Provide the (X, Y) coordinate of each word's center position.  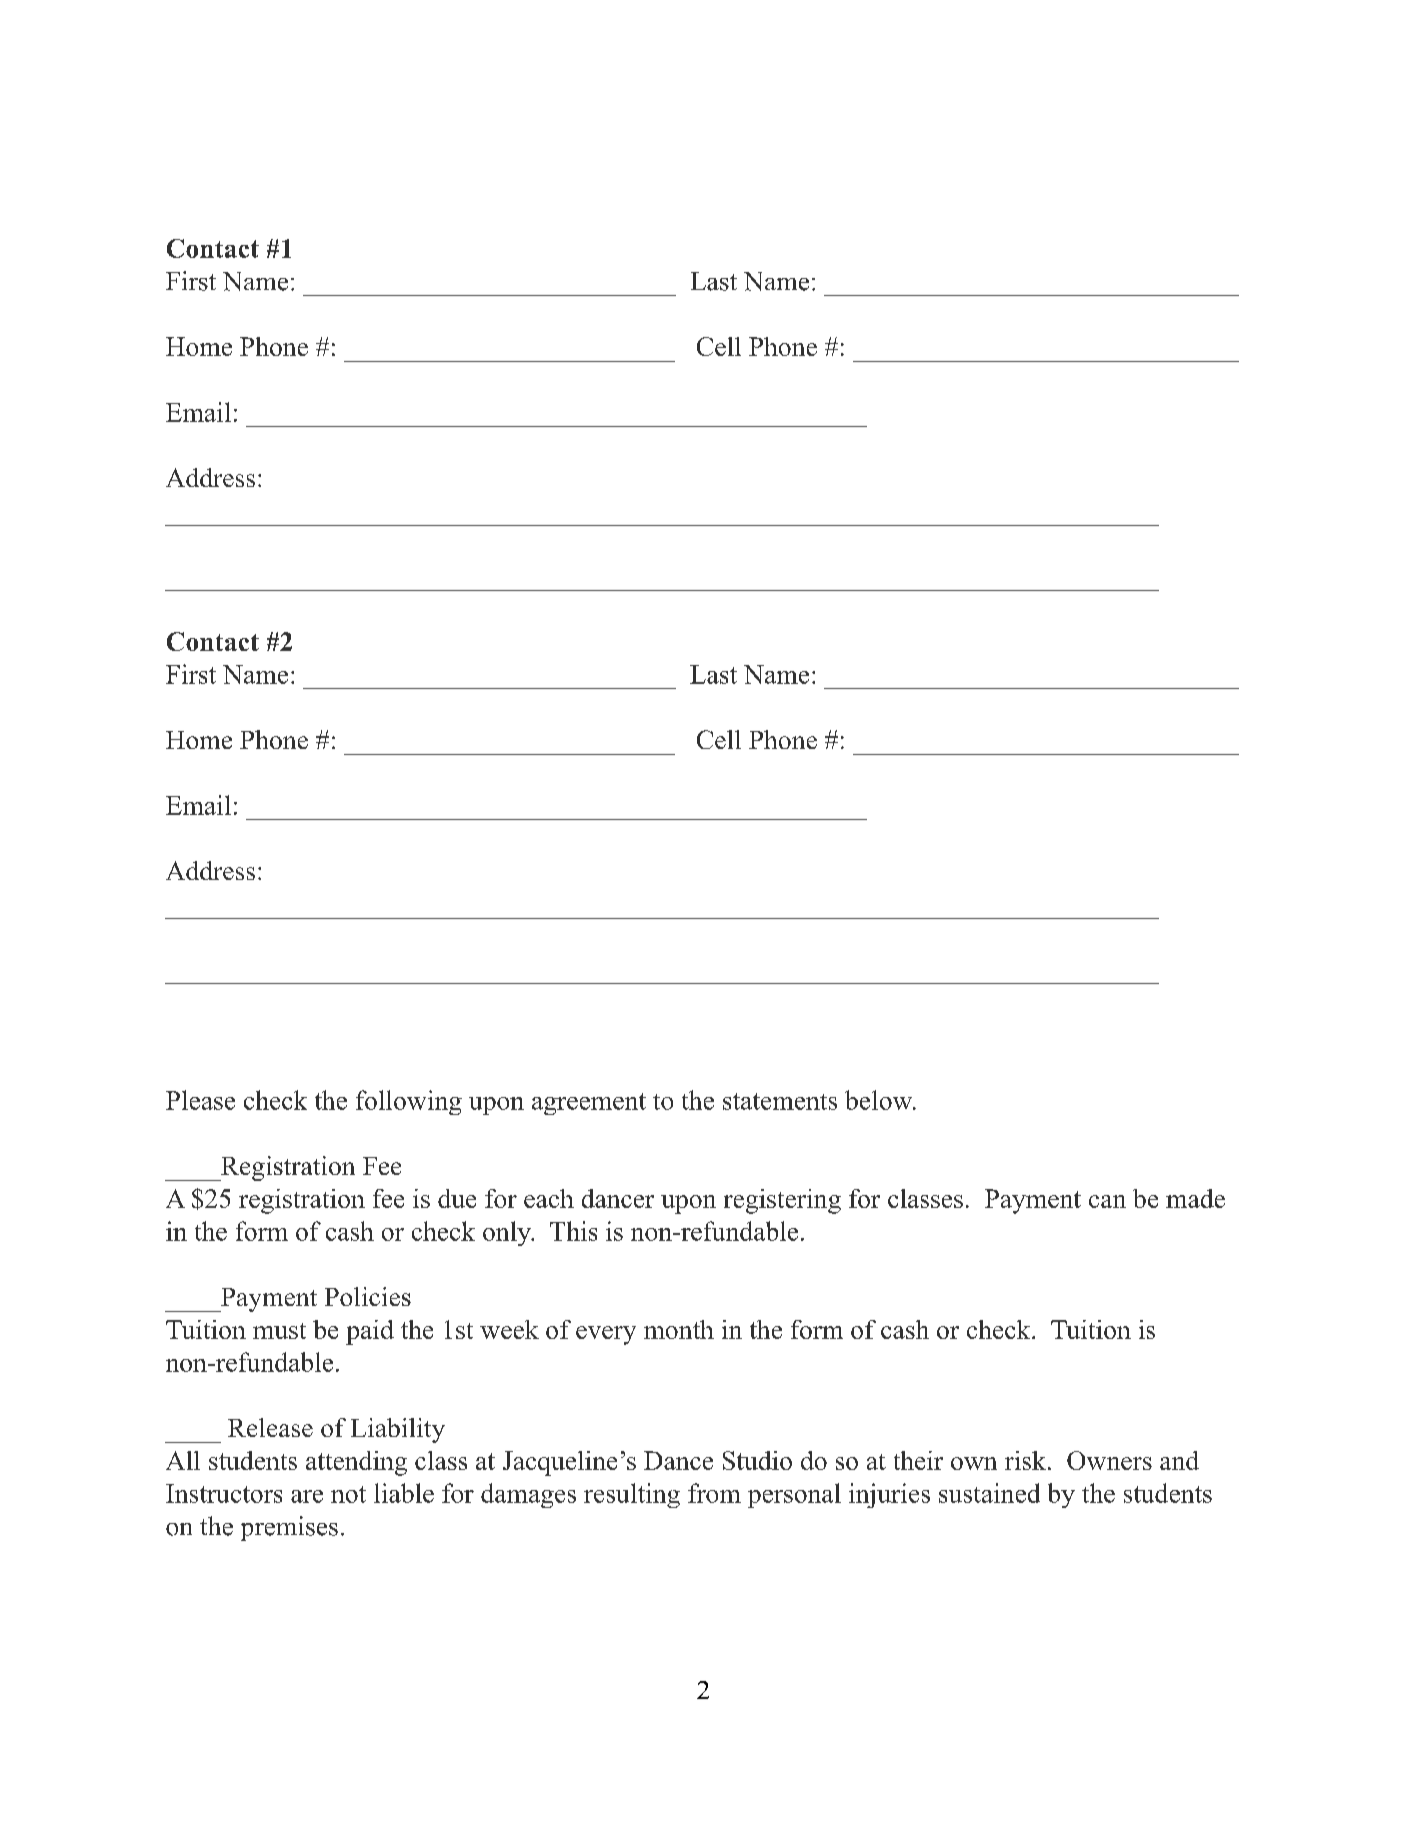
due (457, 1198)
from (714, 1493)
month (679, 1329)
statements (780, 1101)
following (409, 1102)
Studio (757, 1460)
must (279, 1331)
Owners (1109, 1460)
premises (289, 1528)
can (1107, 1201)
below (879, 1100)
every (606, 1335)
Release (270, 1427)
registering (782, 1201)
